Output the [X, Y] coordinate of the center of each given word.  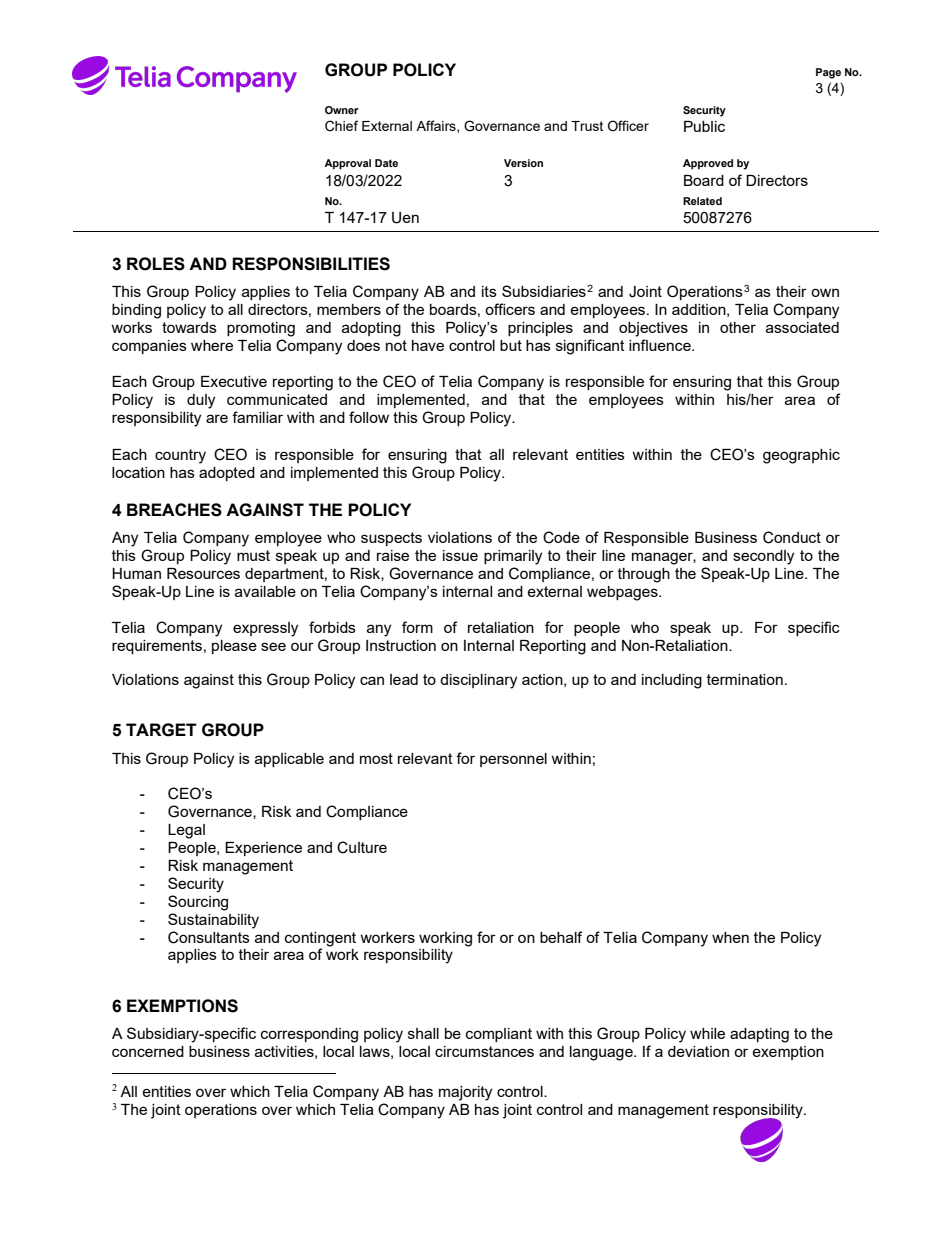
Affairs [437, 126]
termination [745, 679]
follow [369, 417]
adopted [227, 474]
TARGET [161, 730]
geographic [801, 456]
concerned [148, 1051]
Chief [341, 126]
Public [704, 126]
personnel [513, 760]
